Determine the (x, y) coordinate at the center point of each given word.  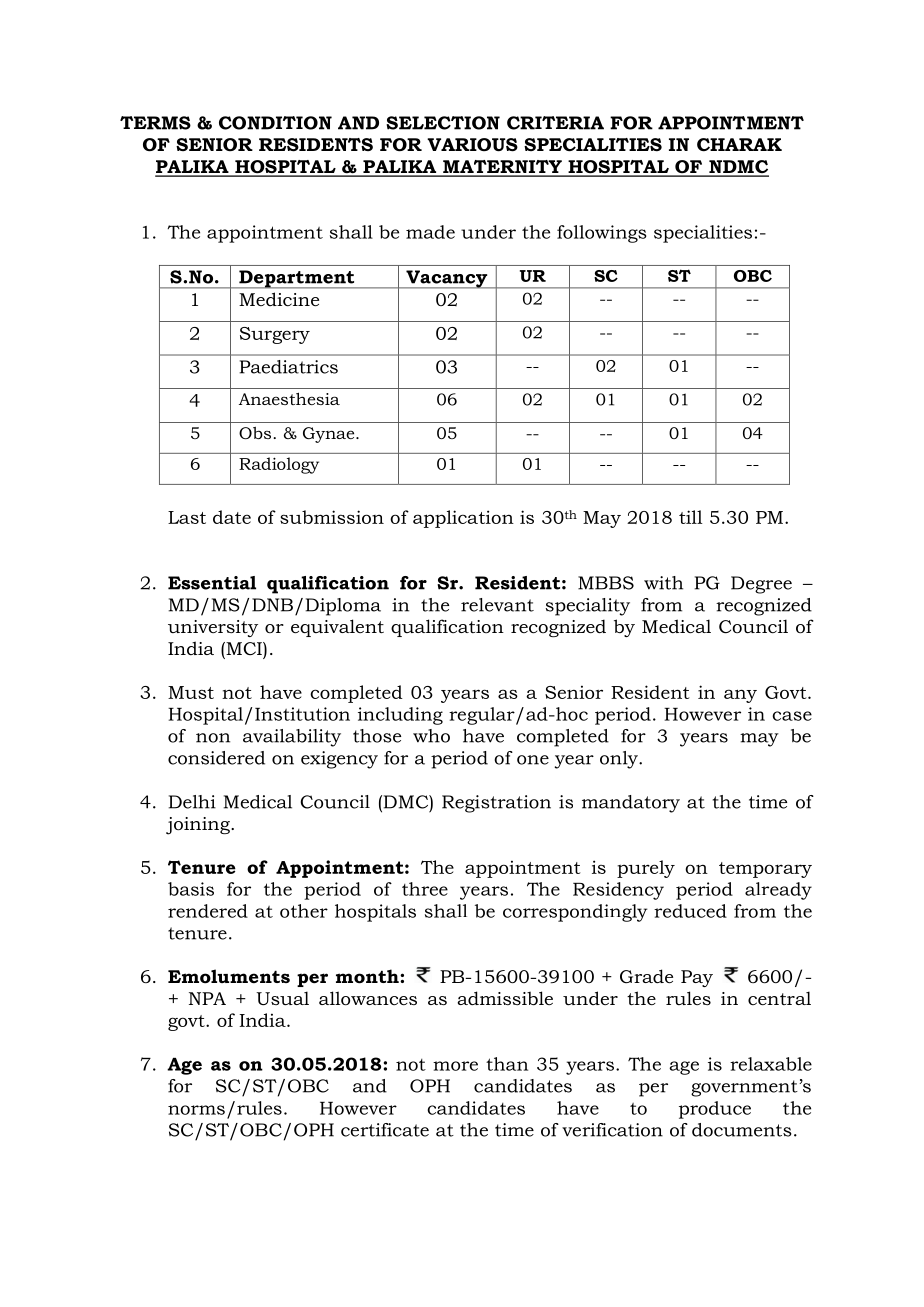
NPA (207, 998)
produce (715, 1110)
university (213, 628)
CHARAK (739, 145)
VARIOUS (472, 145)
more (455, 1066)
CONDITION (275, 123)
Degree (761, 585)
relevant (497, 605)
